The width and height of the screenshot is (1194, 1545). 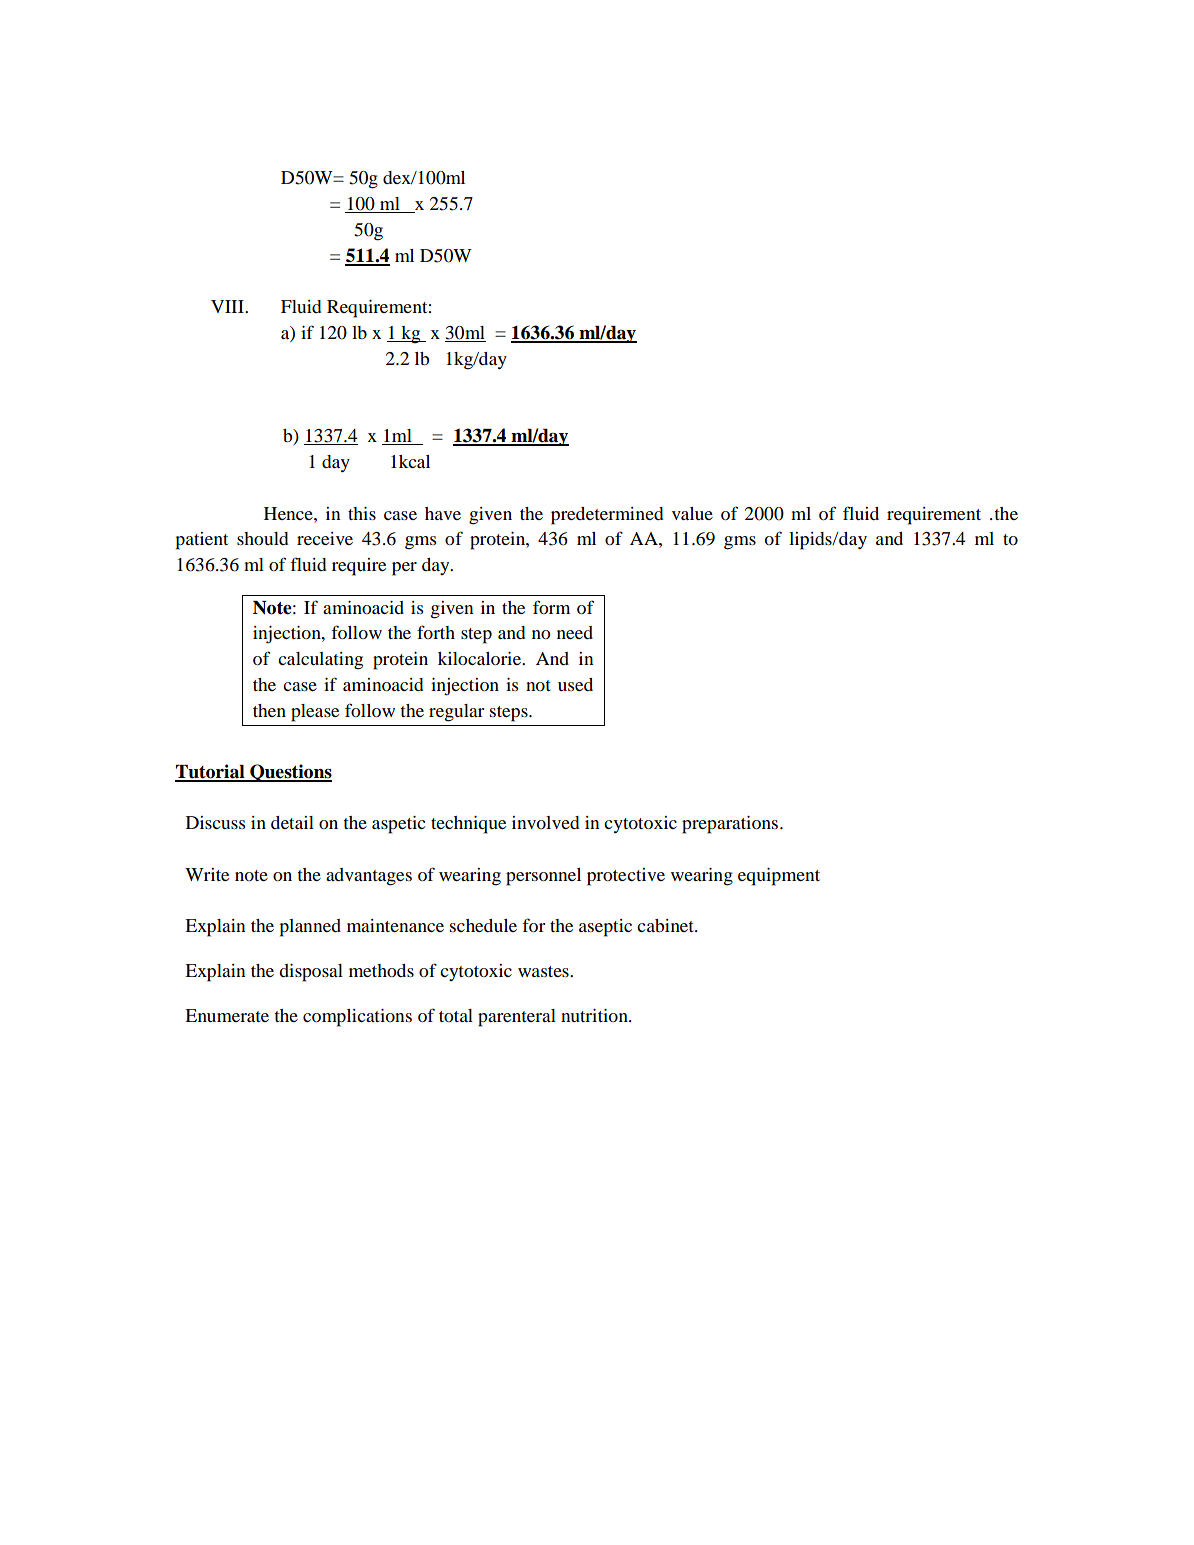 I want to click on have, so click(x=443, y=513).
